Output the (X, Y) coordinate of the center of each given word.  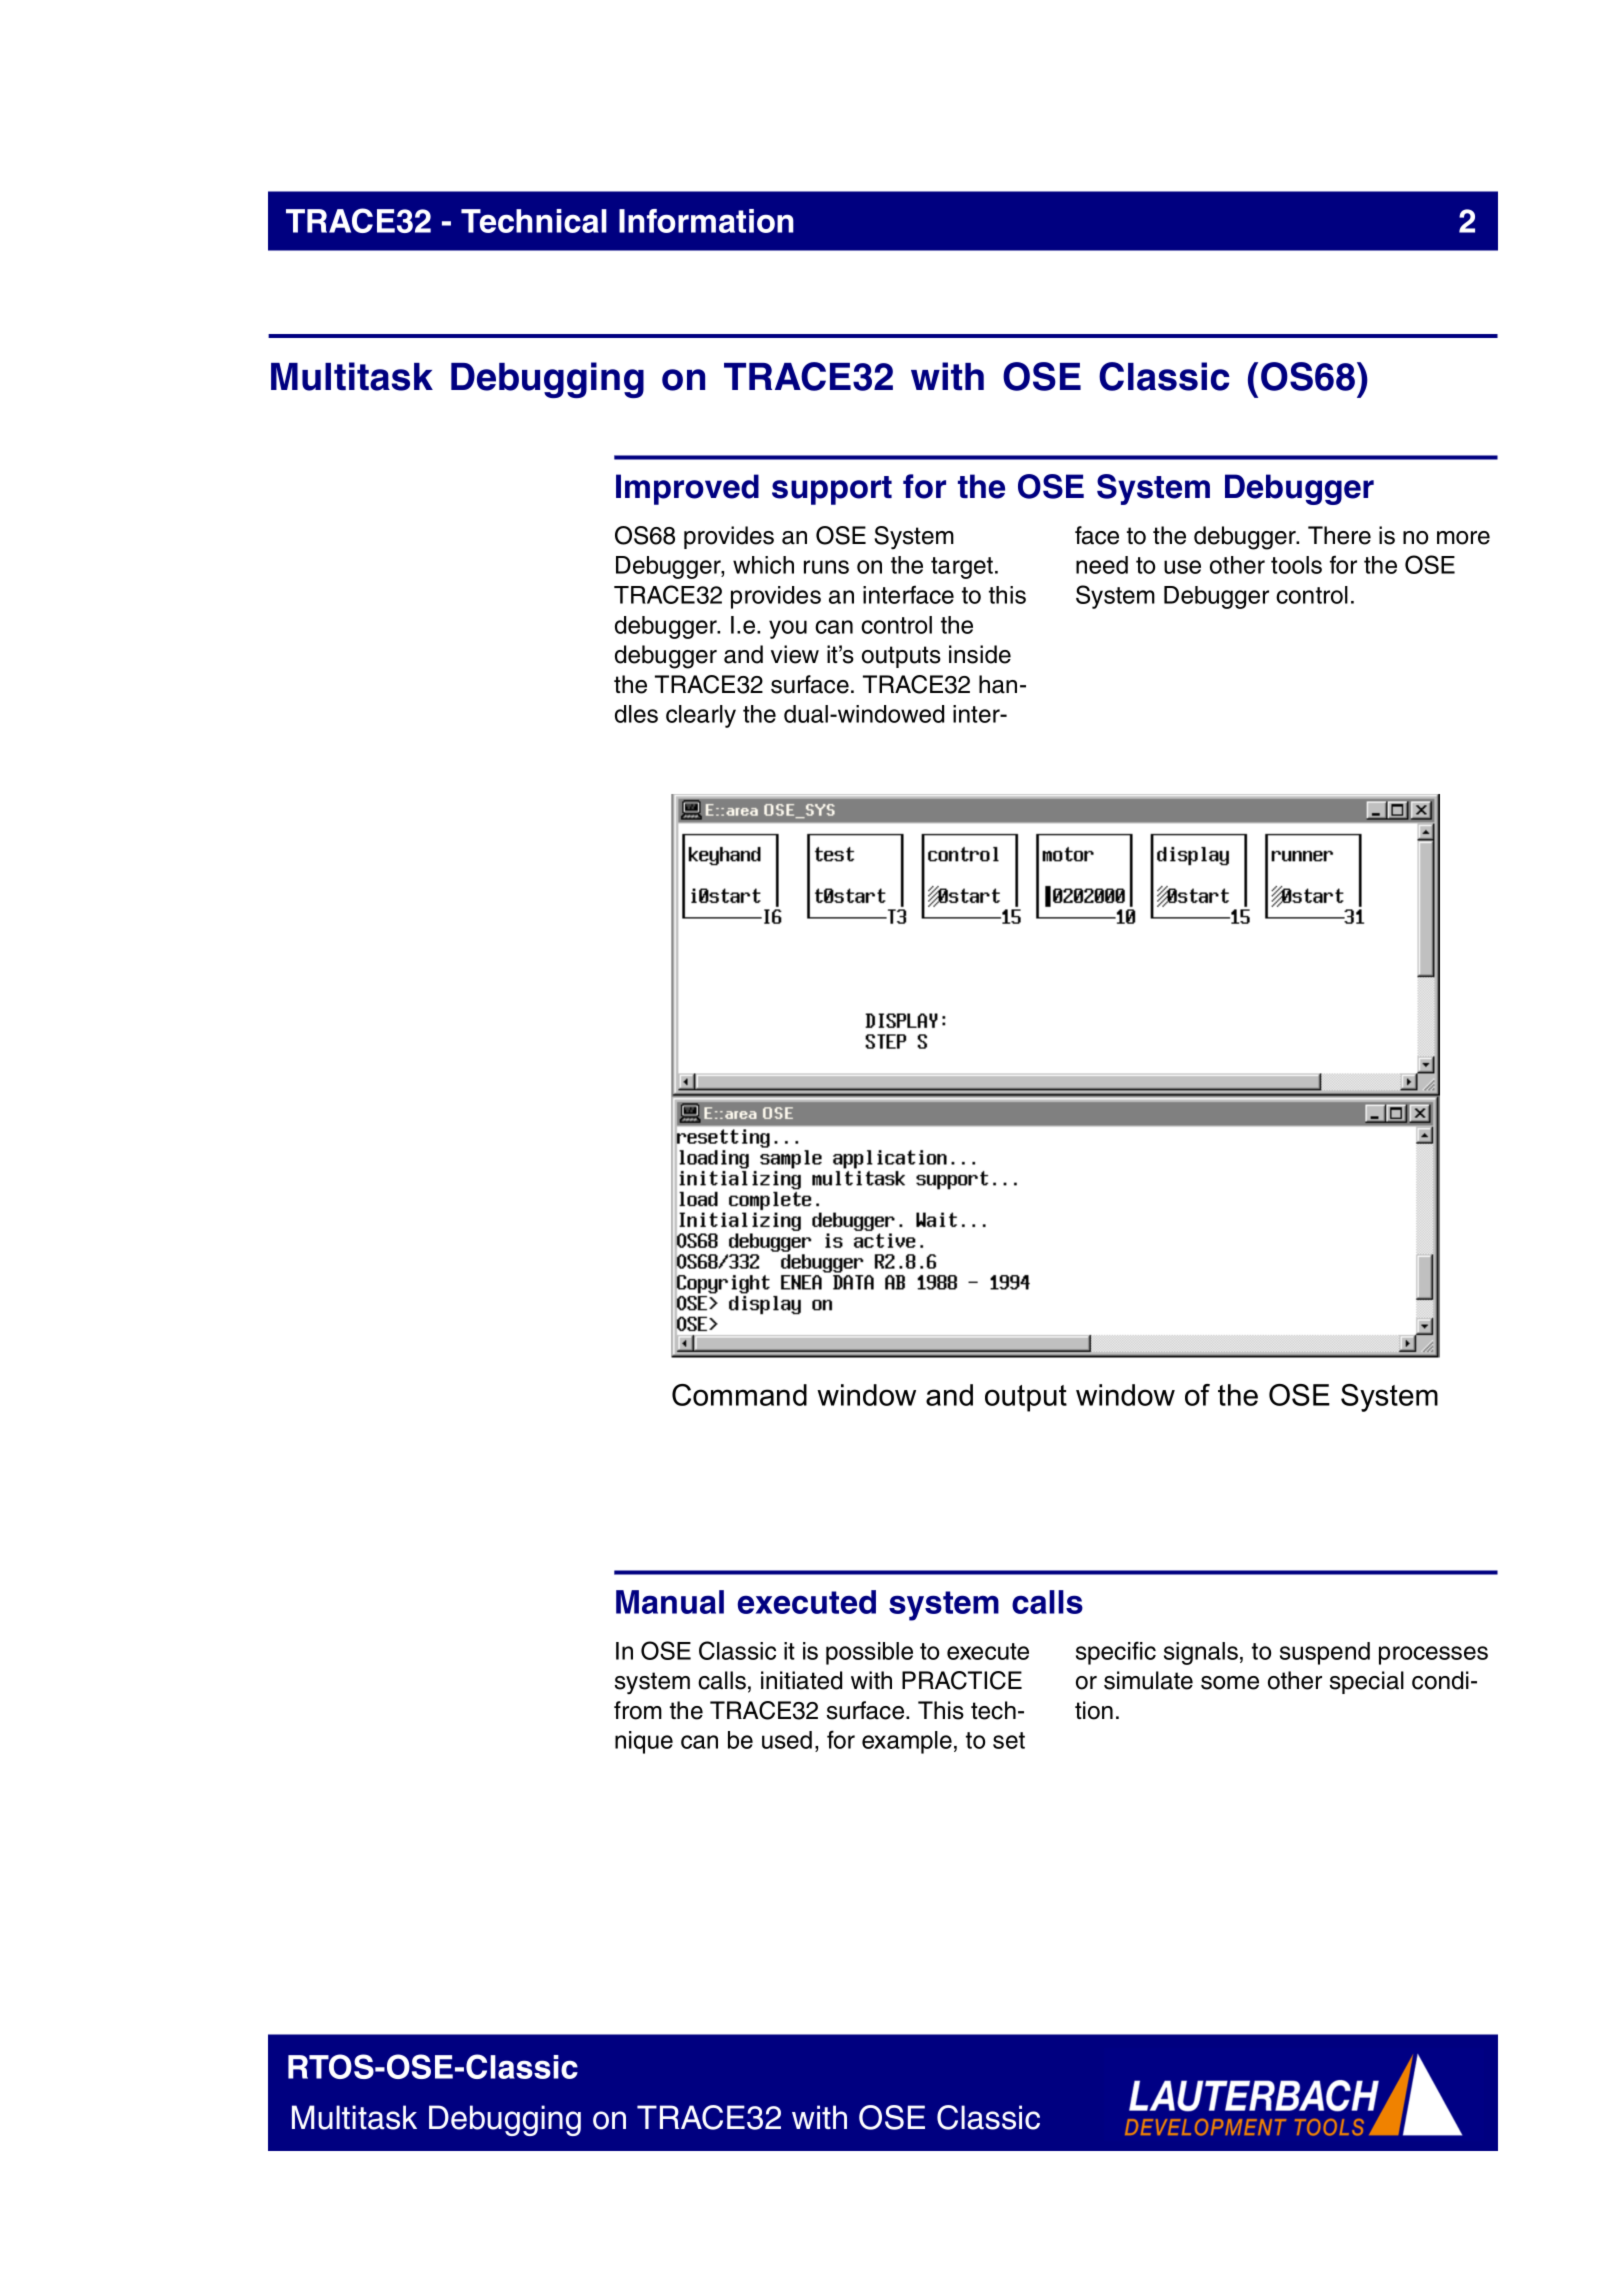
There (1339, 535)
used (787, 1740)
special (1367, 1682)
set (1009, 1740)
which (763, 565)
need (1102, 565)
